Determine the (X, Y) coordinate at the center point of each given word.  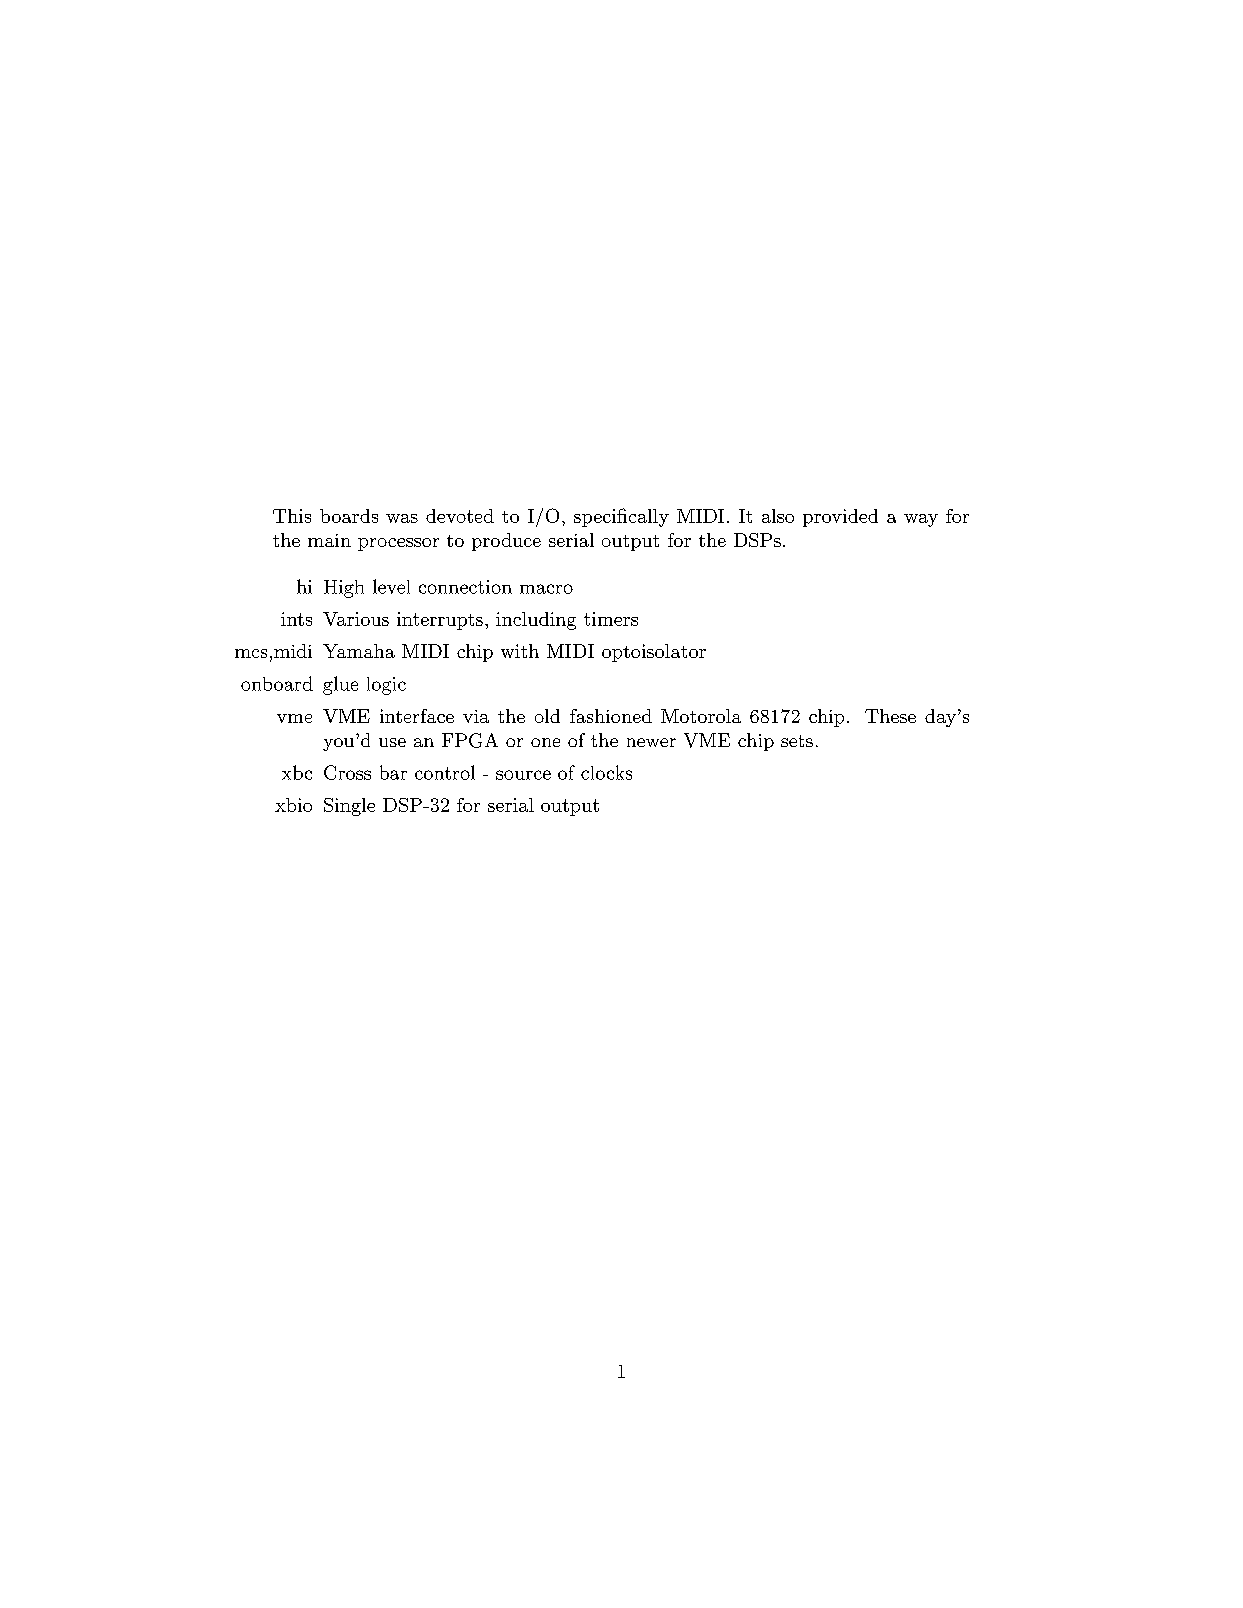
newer (651, 742)
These (890, 716)
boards (349, 516)
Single (349, 807)
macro (546, 589)
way (921, 520)
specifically (621, 517)
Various (356, 619)
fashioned (611, 716)
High (344, 589)
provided (840, 518)
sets (797, 741)
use (392, 742)
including (536, 621)
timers (611, 619)
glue (340, 685)
